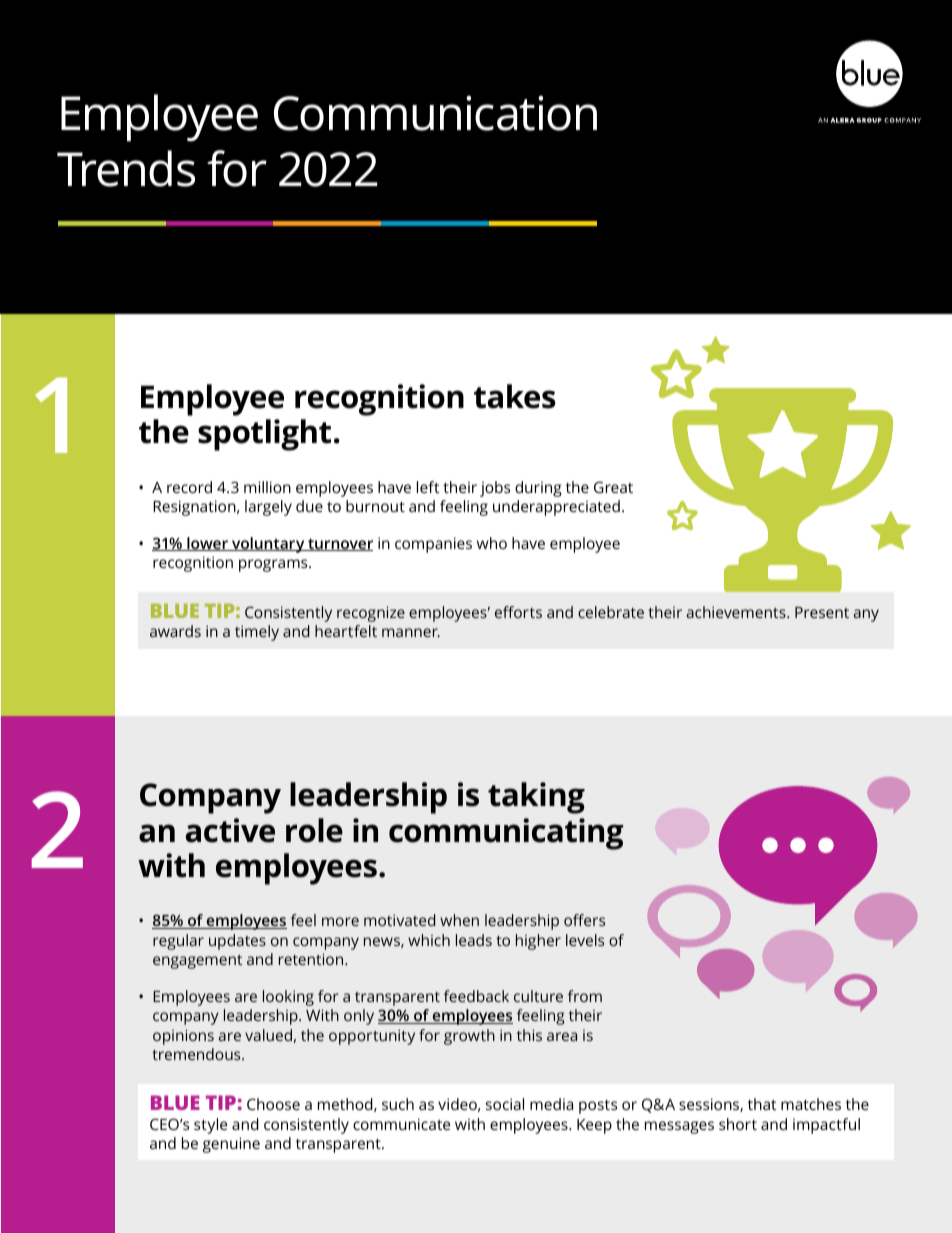  I want to click on spotlight, so click(264, 435).
